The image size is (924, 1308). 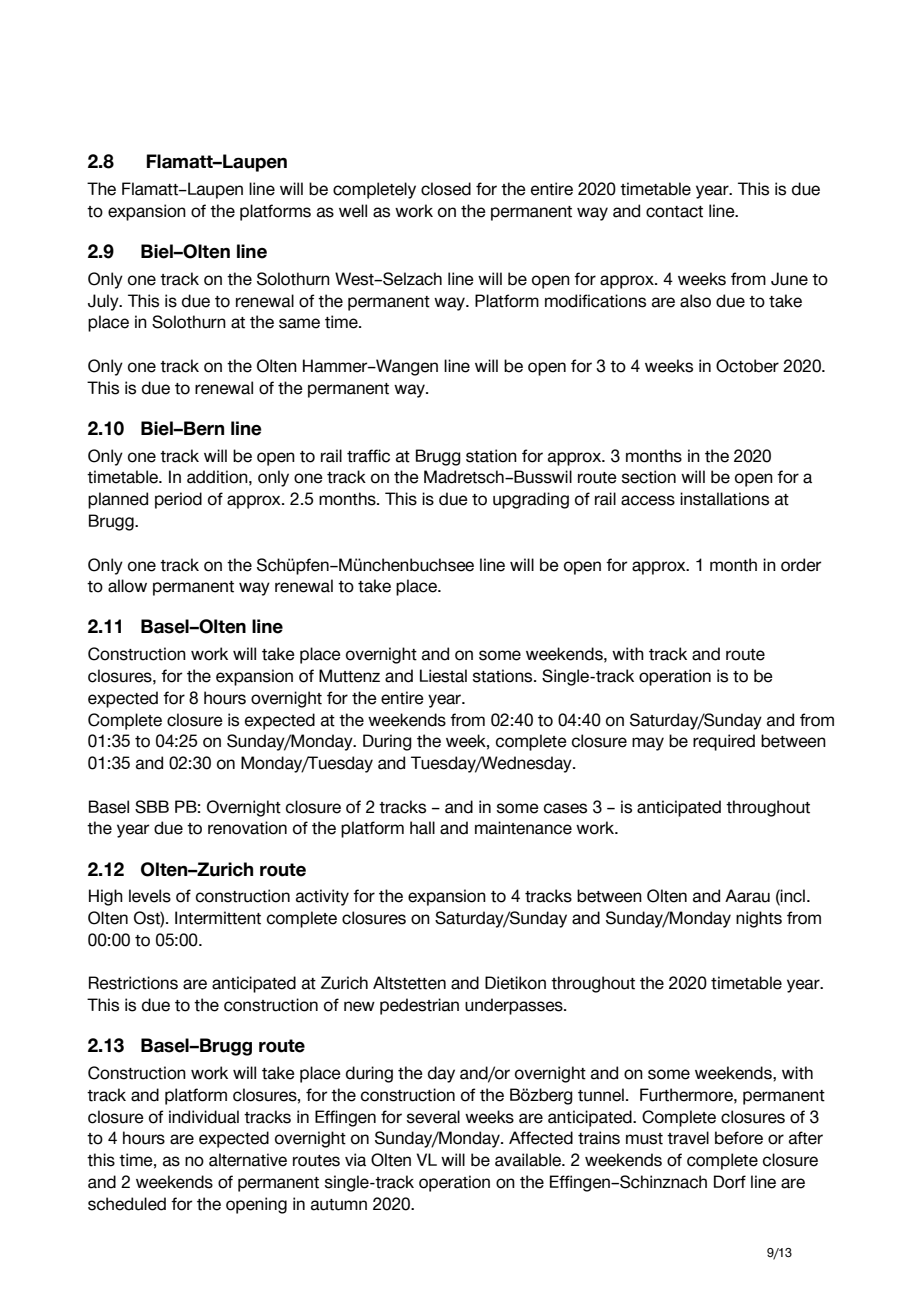 What do you see at coordinates (178, 500) in the screenshot?
I see `period` at bounding box center [178, 500].
